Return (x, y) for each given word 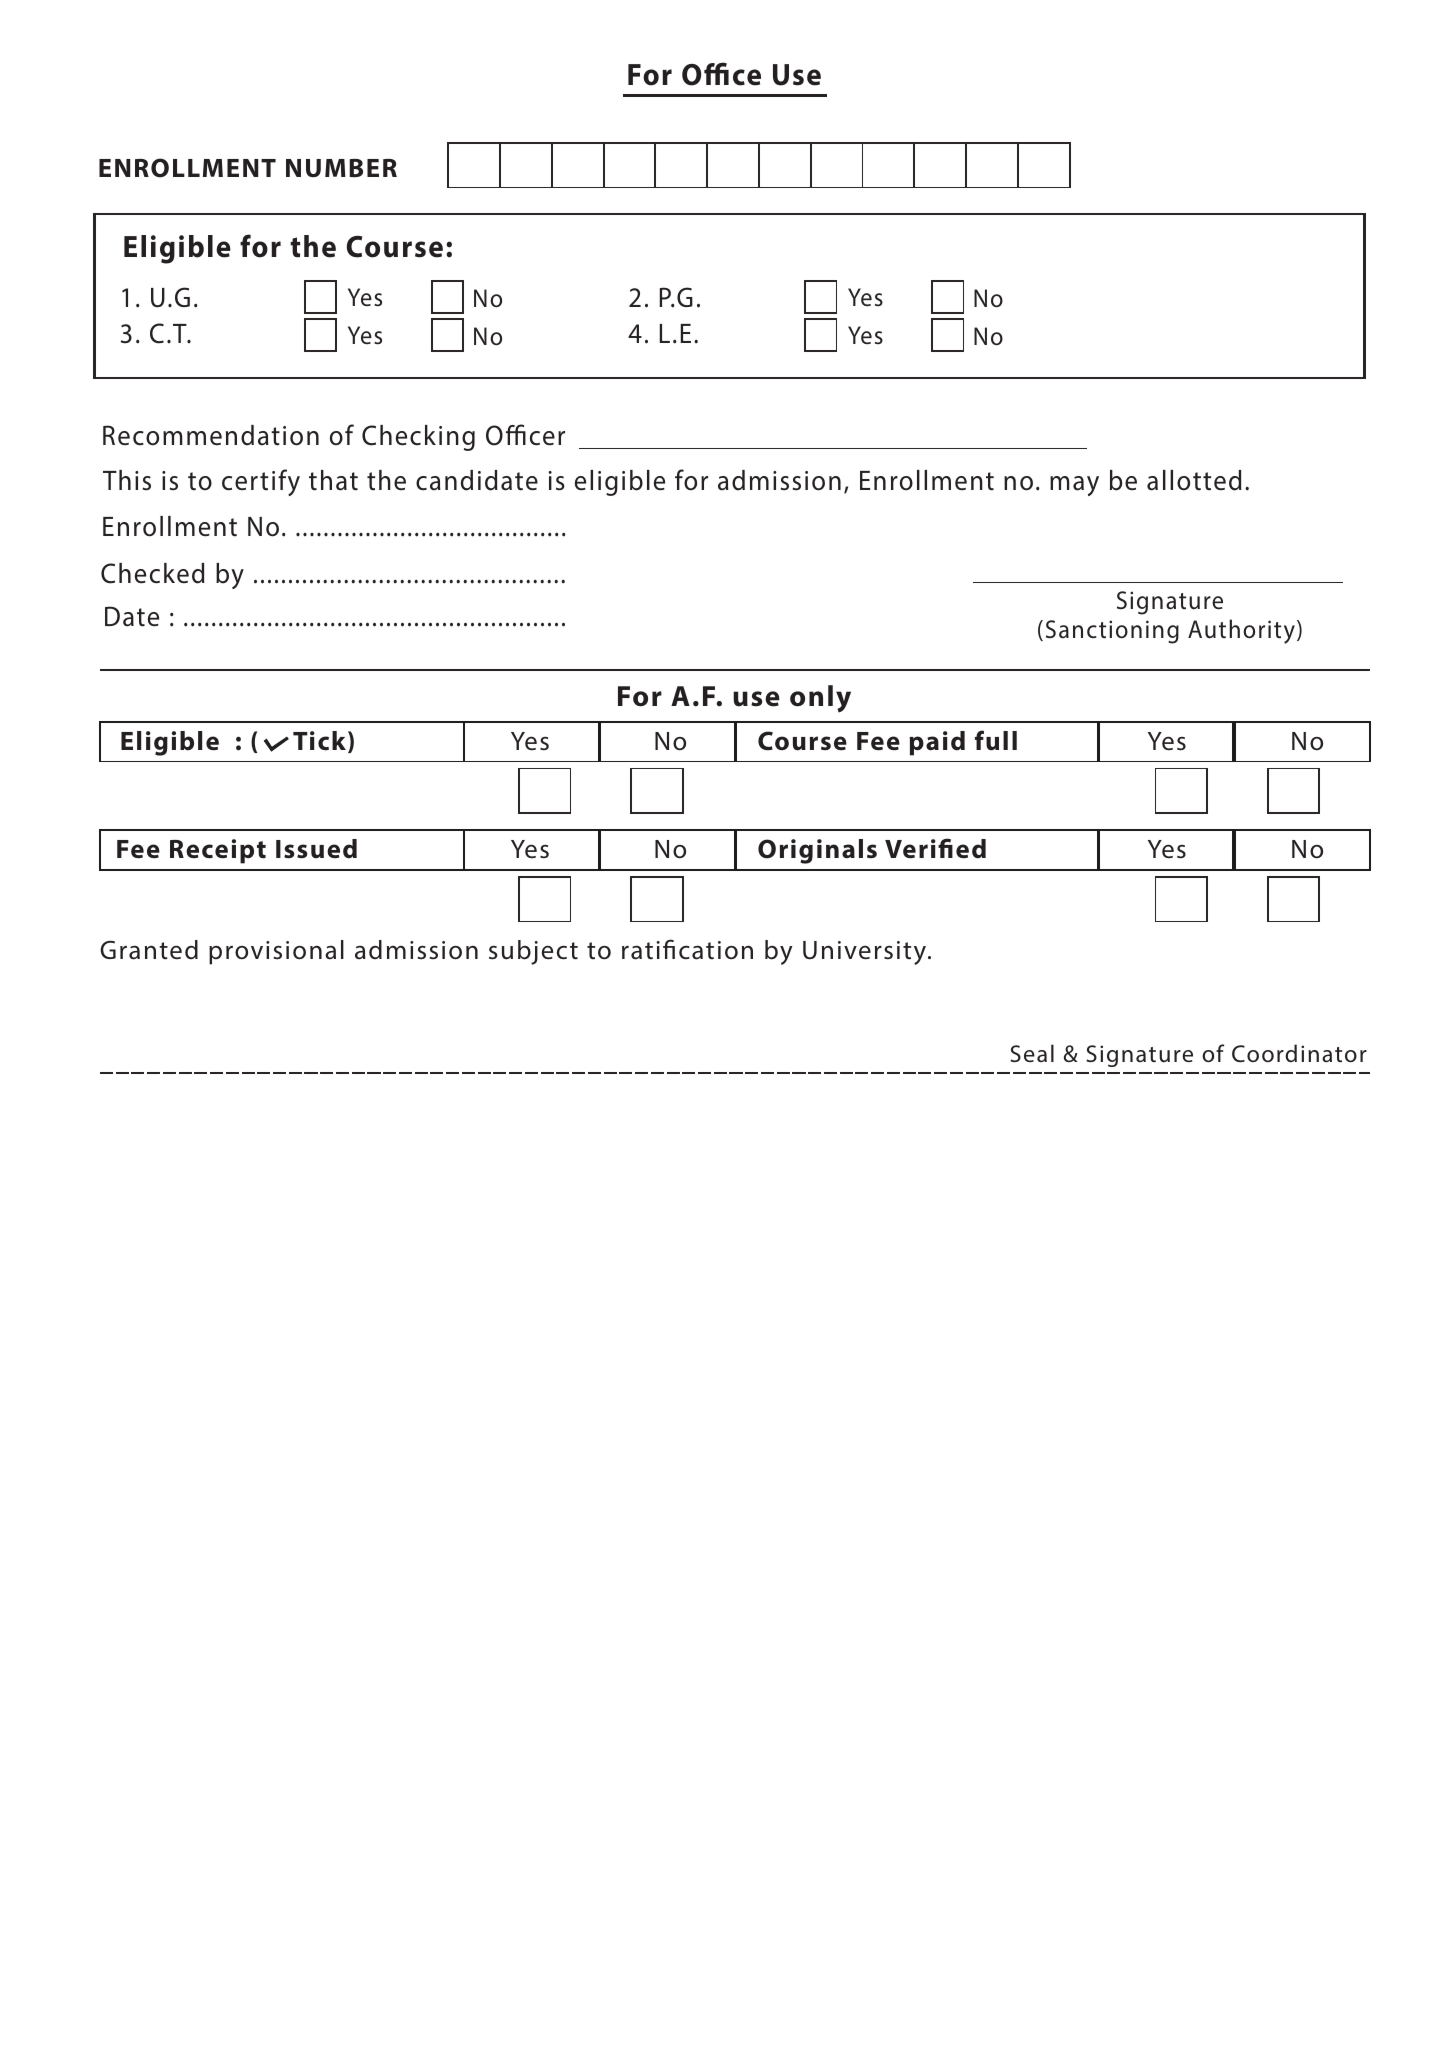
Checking (418, 438)
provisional (276, 952)
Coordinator (1299, 1053)
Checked (153, 573)
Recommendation (211, 435)
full (996, 740)
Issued (316, 849)
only (820, 698)
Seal (1032, 1053)
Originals (817, 851)
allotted (1194, 480)
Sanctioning (1112, 632)
